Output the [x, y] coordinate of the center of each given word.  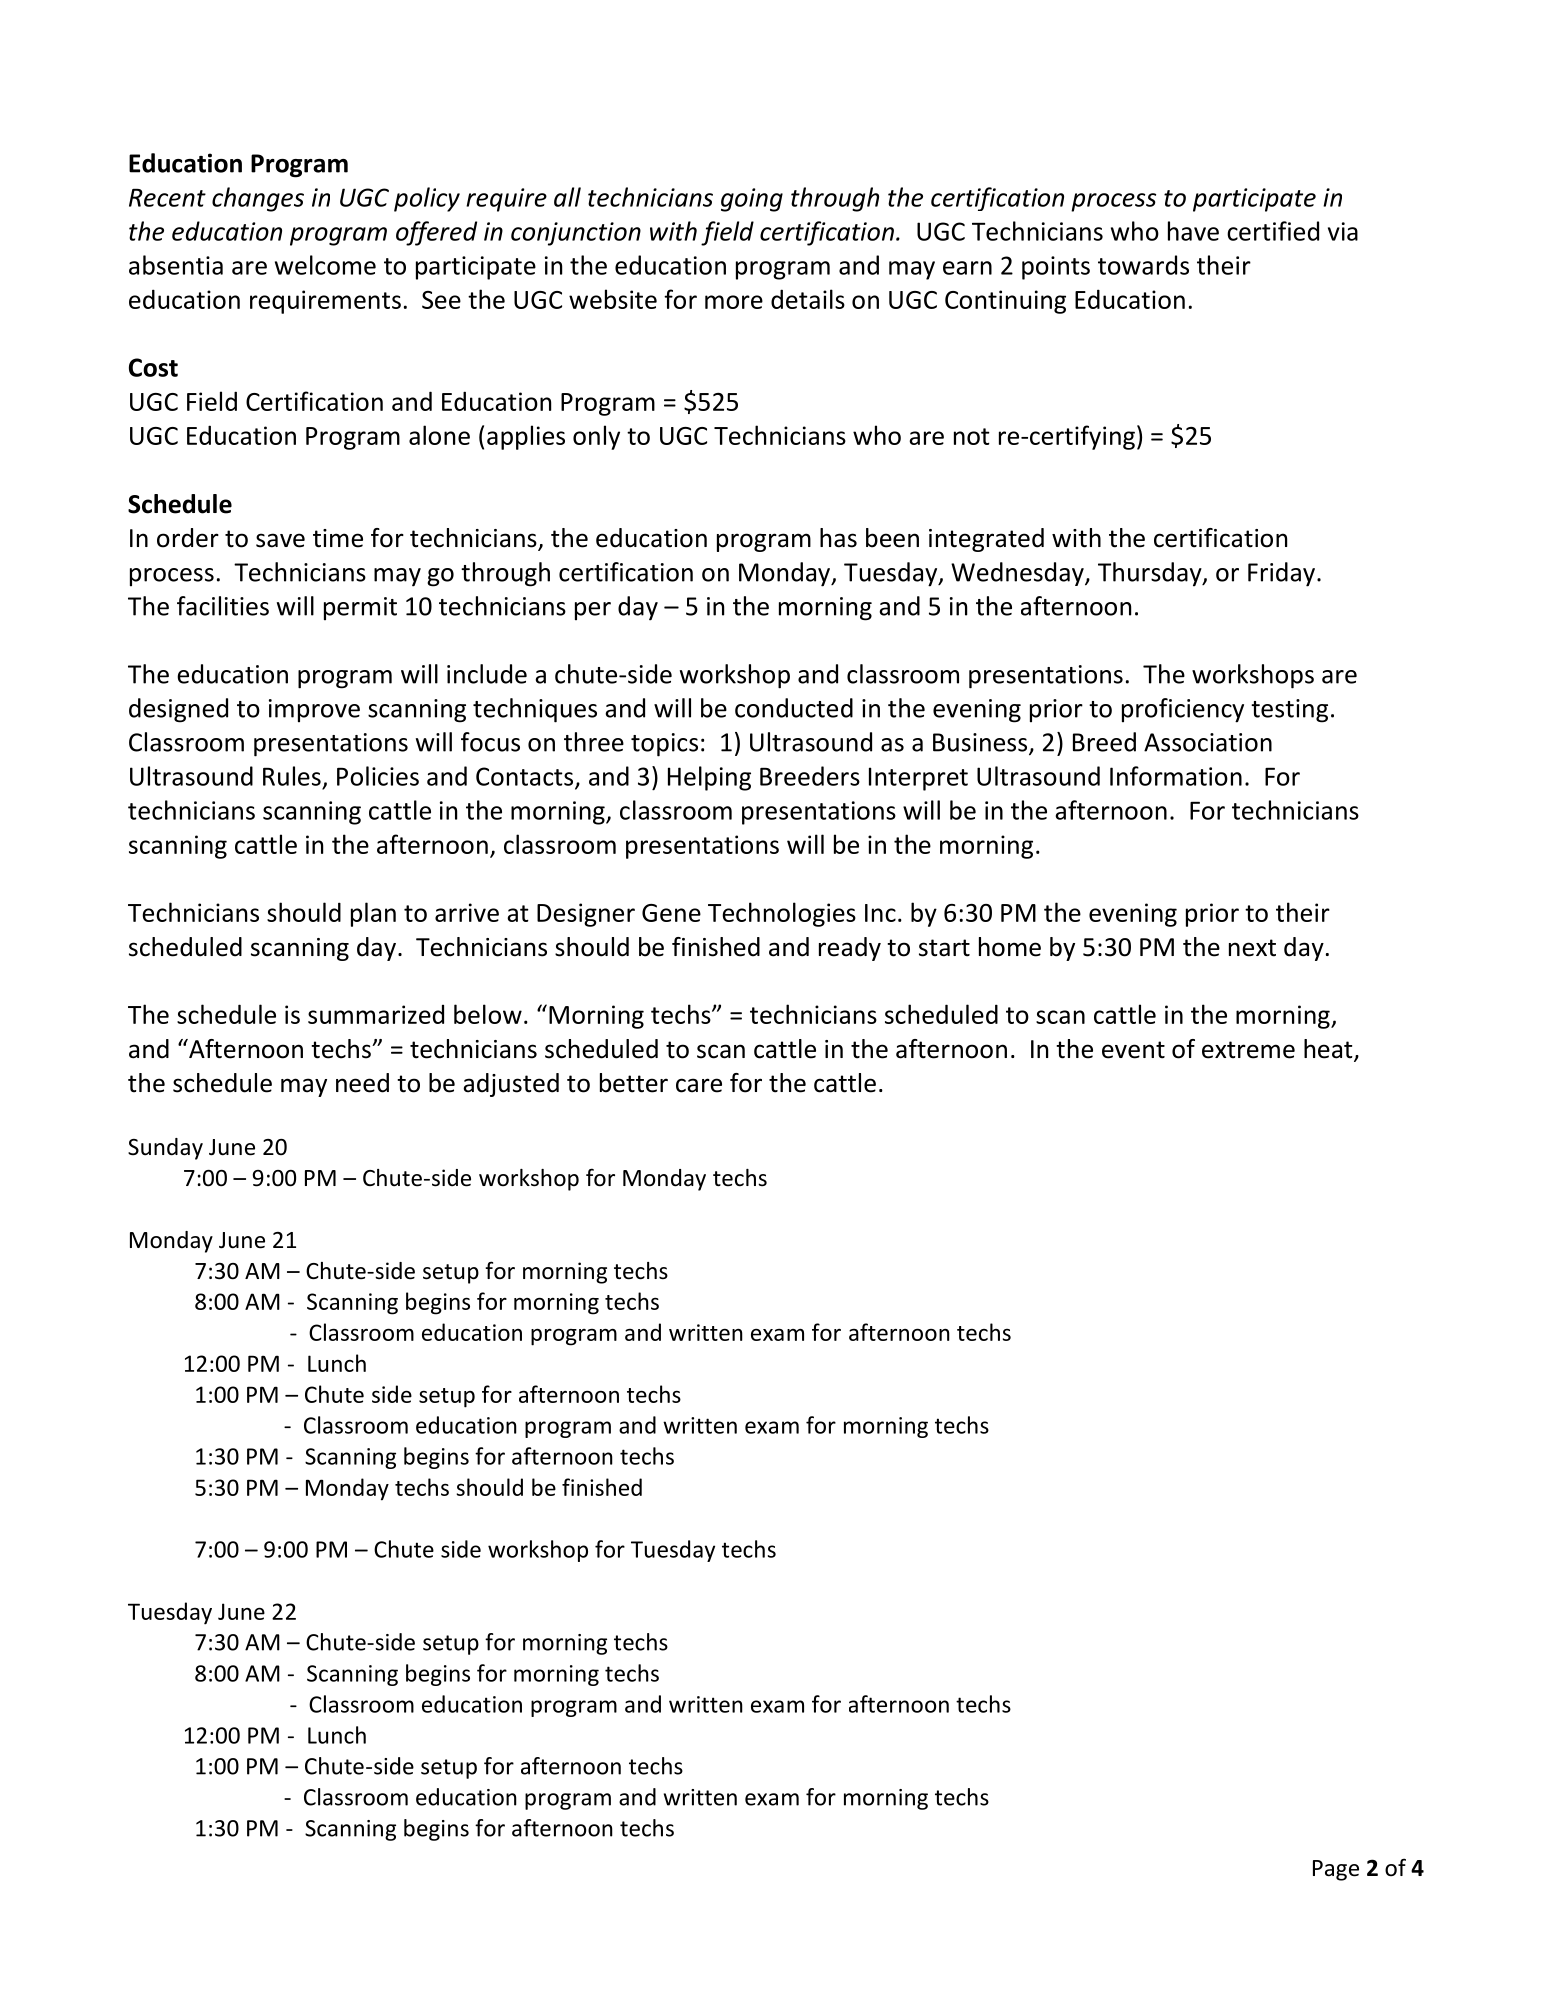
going [752, 200]
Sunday [165, 1149]
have [1193, 231]
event [1133, 1050]
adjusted [511, 1085]
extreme [1248, 1050]
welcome [325, 265]
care [699, 1085]
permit [360, 609]
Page [1336, 1870]
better [634, 1083]
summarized [376, 1014]
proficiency [1183, 710]
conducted [794, 708]
